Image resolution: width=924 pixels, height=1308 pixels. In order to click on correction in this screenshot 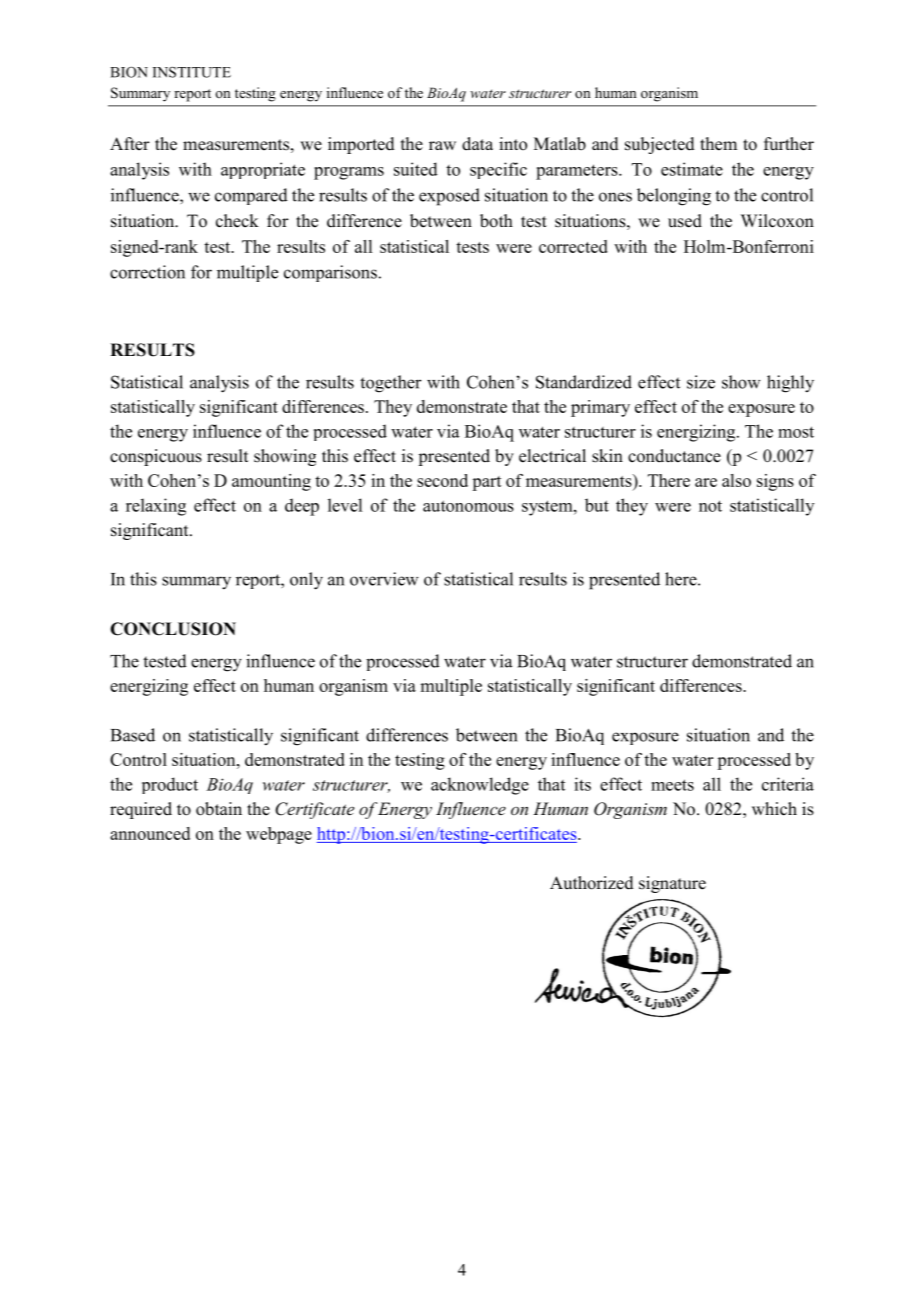, I will do `click(147, 272)`.
